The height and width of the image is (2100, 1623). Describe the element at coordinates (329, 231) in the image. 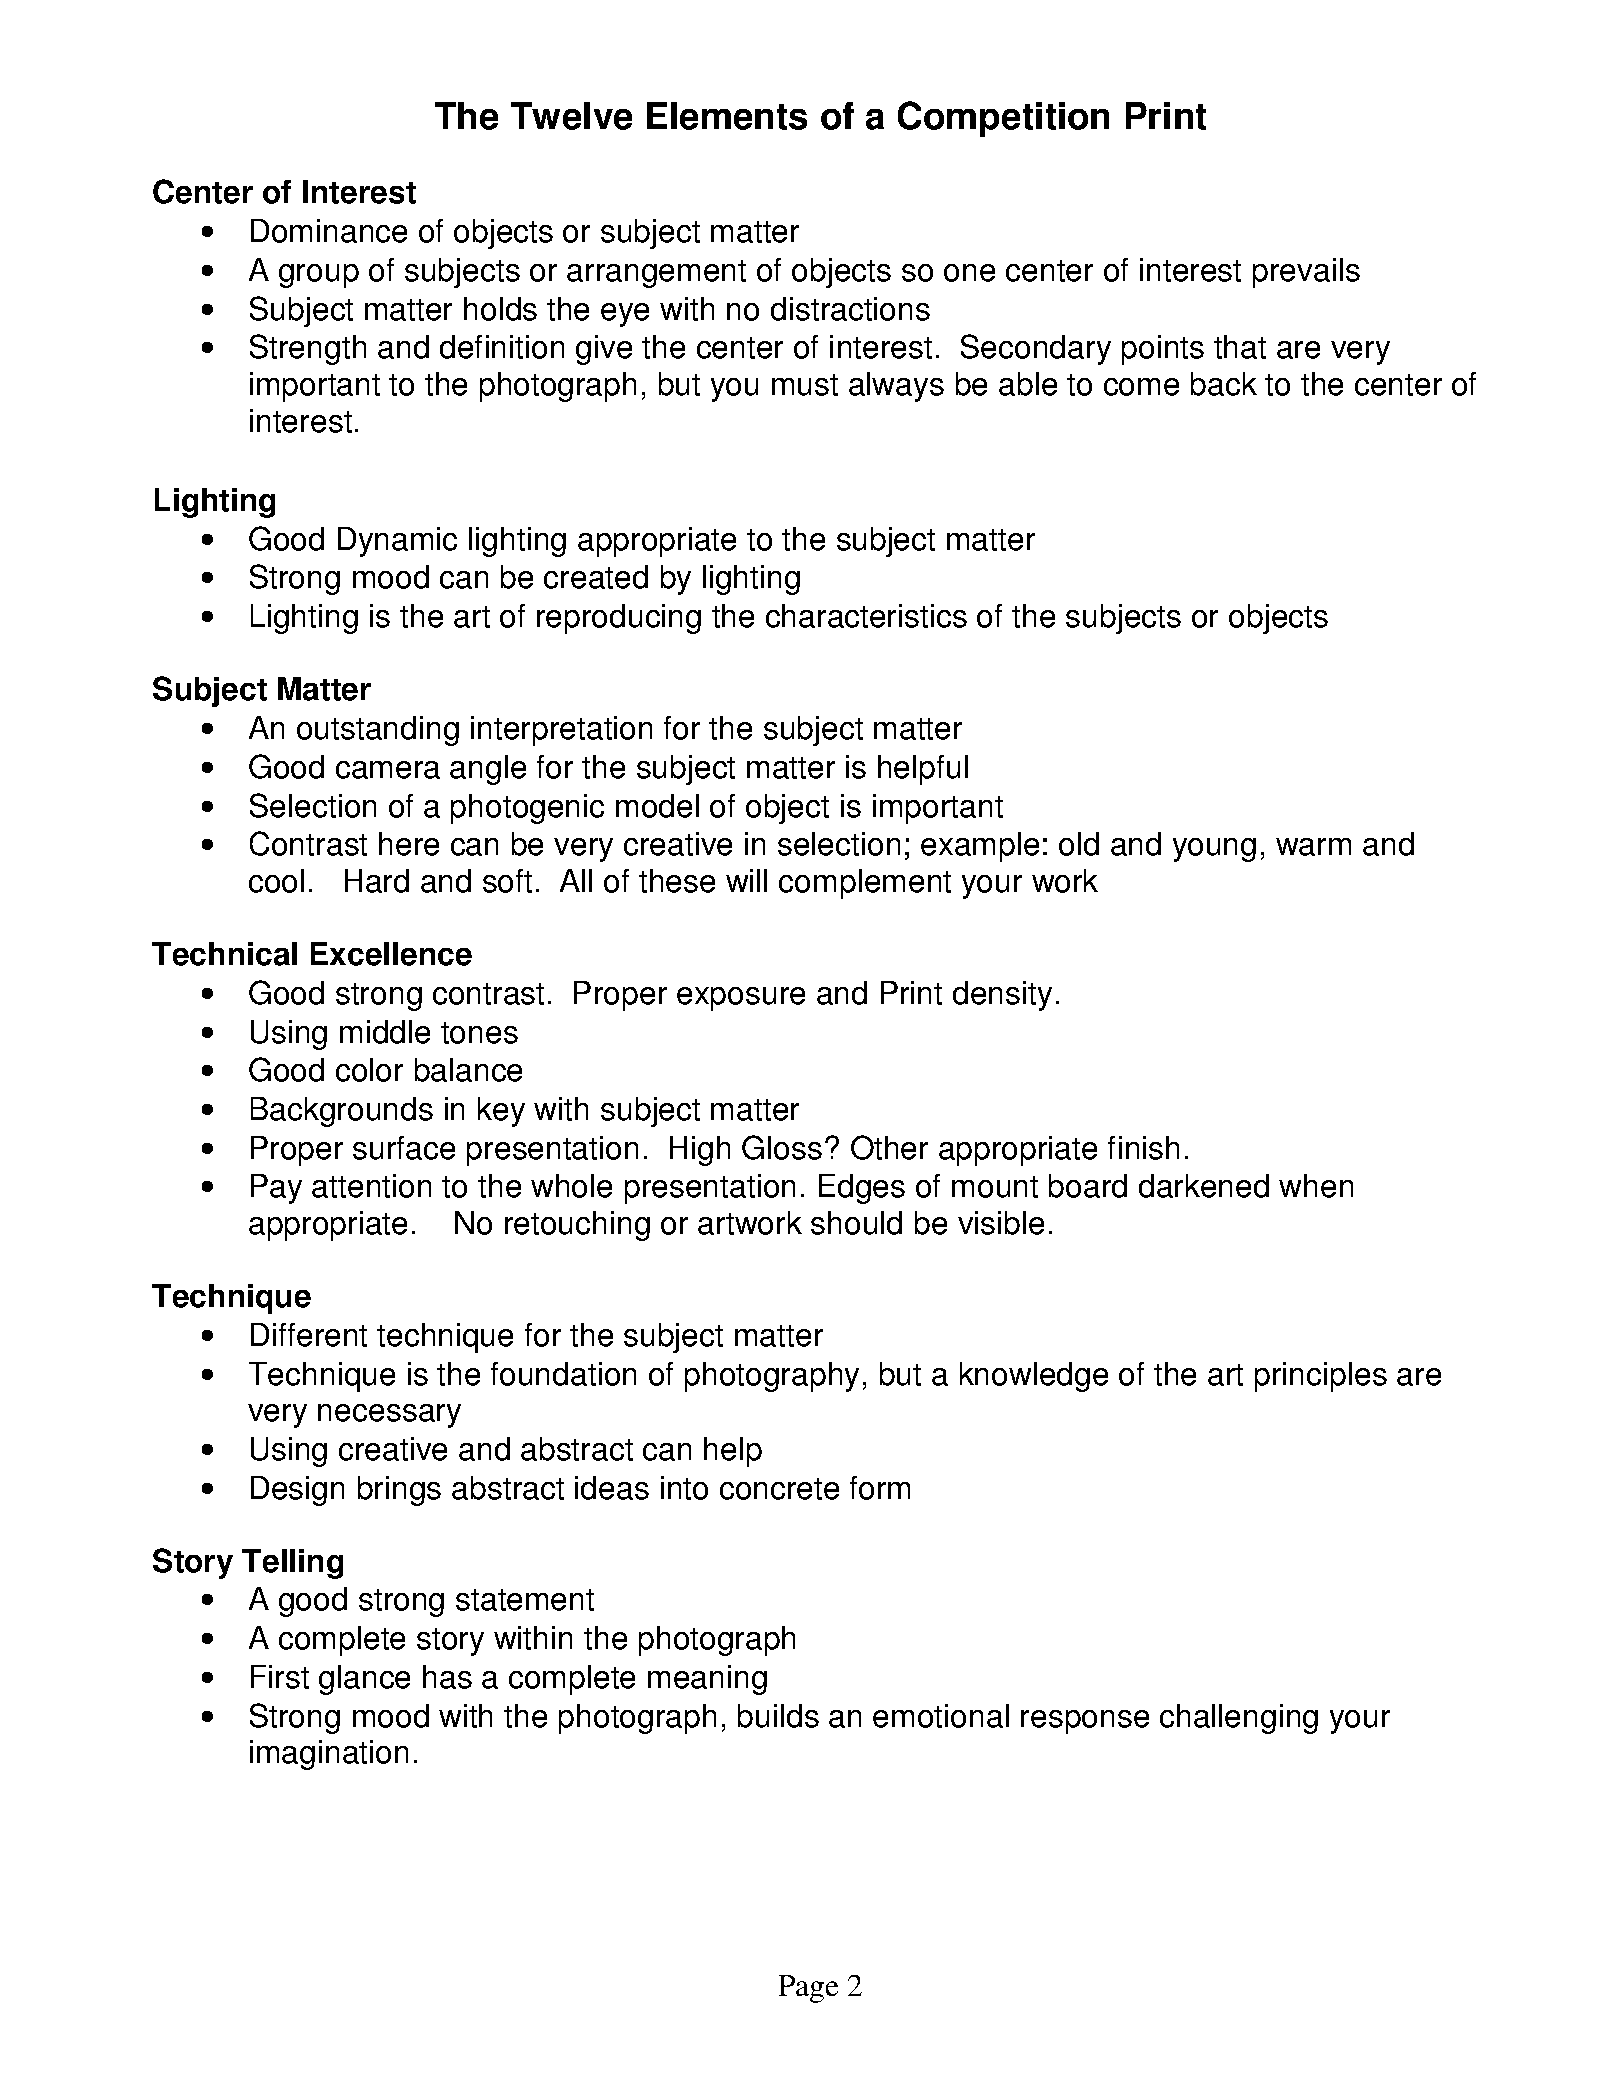

I see `Dominance` at that location.
